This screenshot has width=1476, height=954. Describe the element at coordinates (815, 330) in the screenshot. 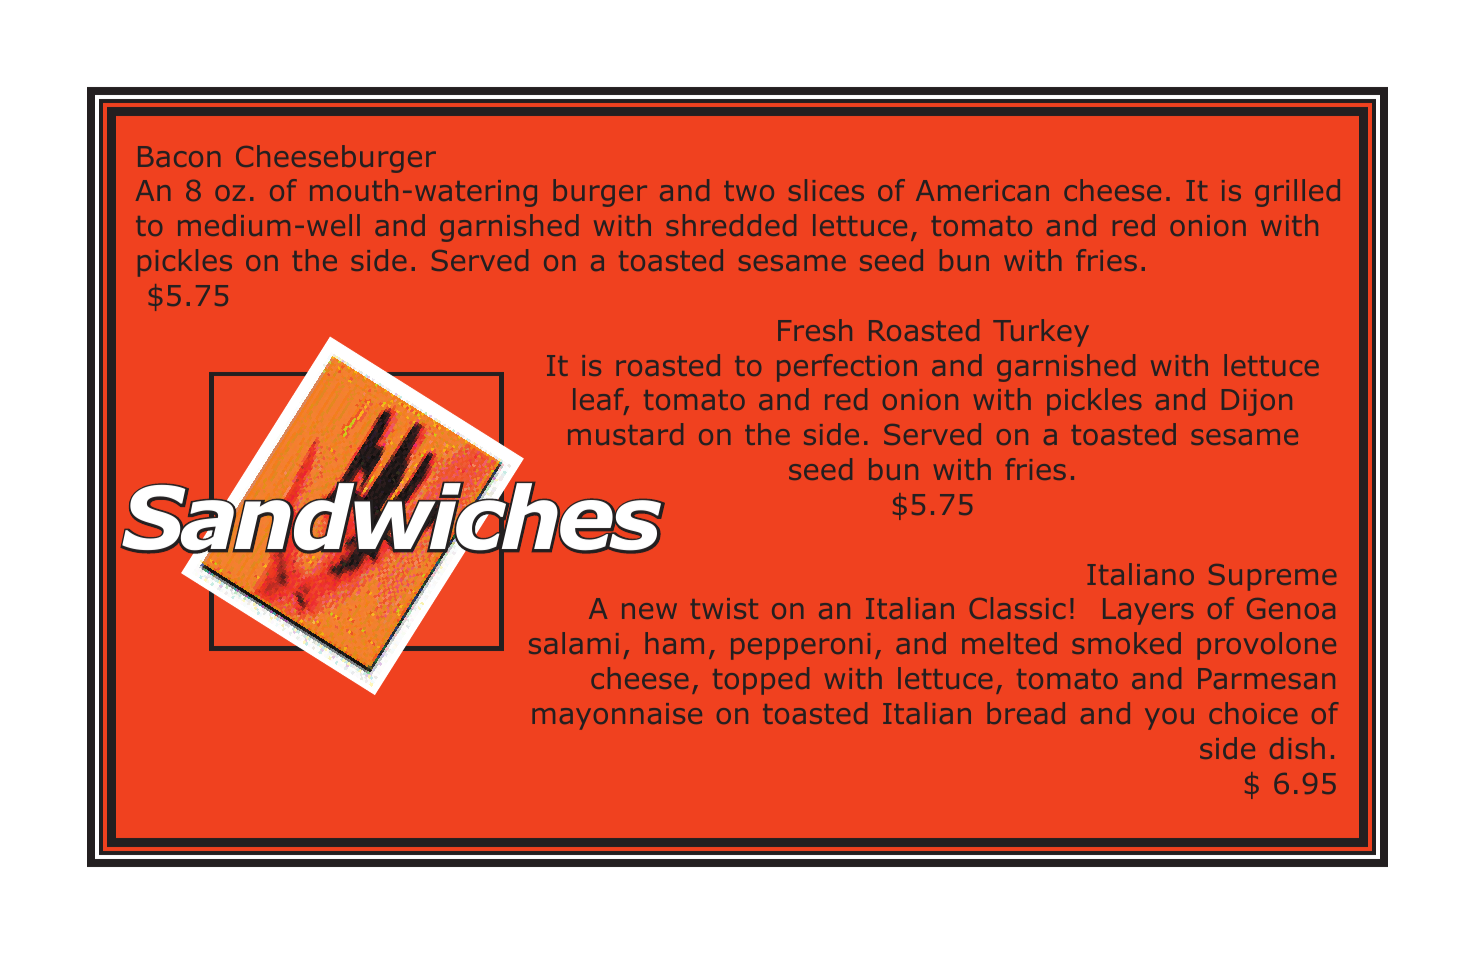

I see `Fresh` at that location.
